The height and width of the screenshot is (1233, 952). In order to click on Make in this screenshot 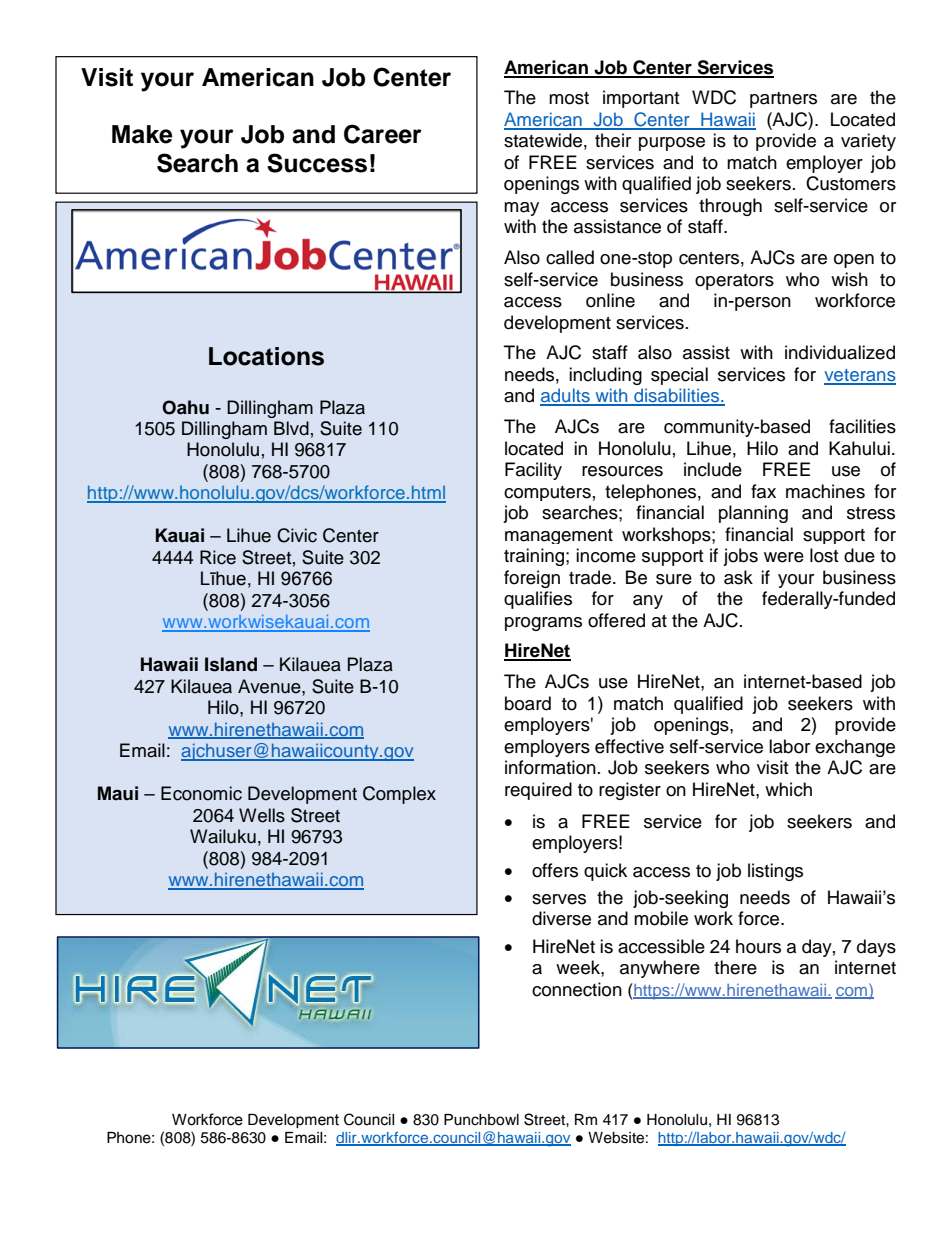, I will do `click(142, 134)`.
